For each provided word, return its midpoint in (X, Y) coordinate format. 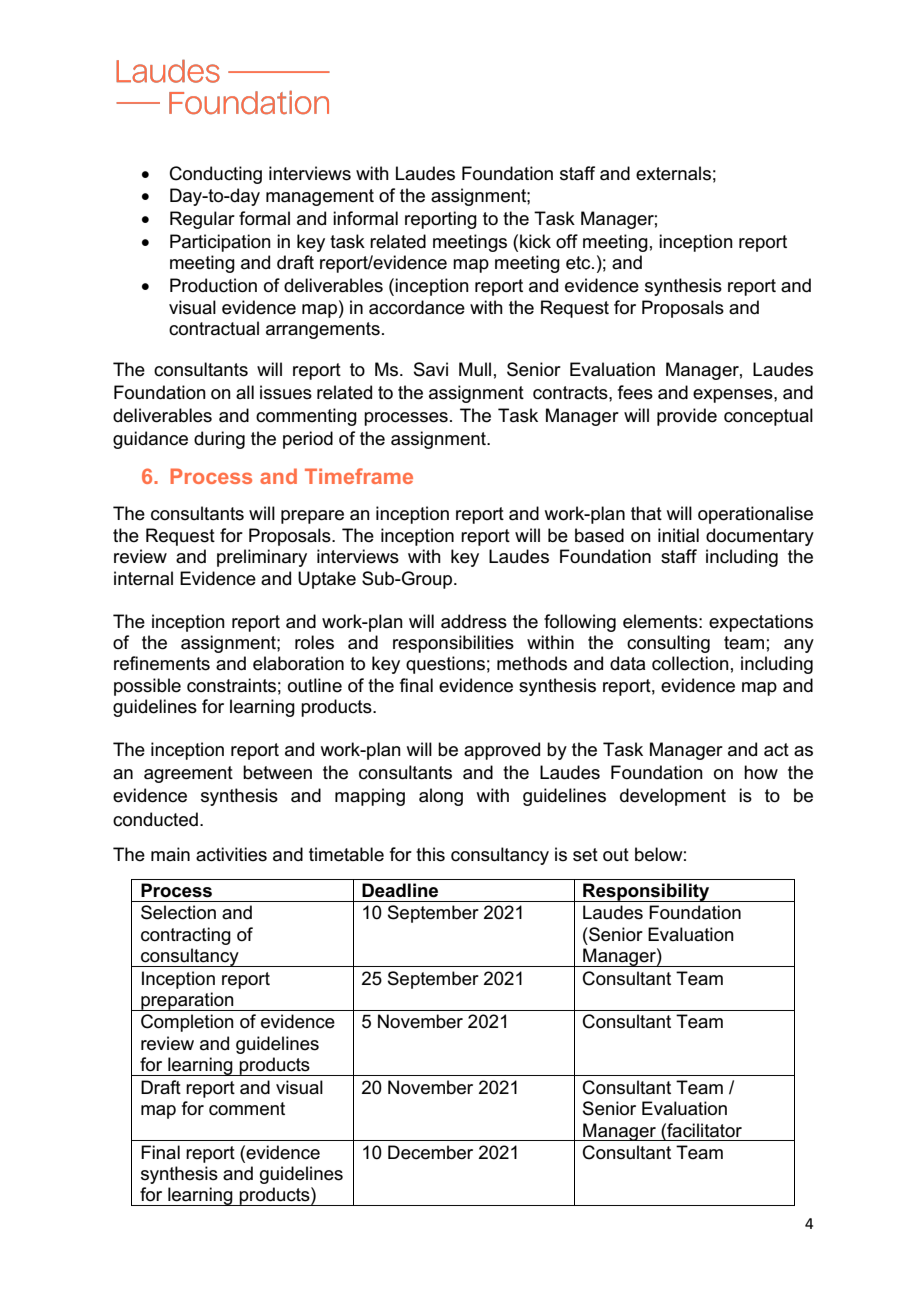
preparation (187, 1001)
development (673, 797)
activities (231, 854)
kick (535, 241)
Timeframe (359, 476)
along (441, 797)
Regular (202, 220)
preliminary (262, 558)
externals (673, 173)
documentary (760, 537)
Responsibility (646, 892)
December (430, 1152)
